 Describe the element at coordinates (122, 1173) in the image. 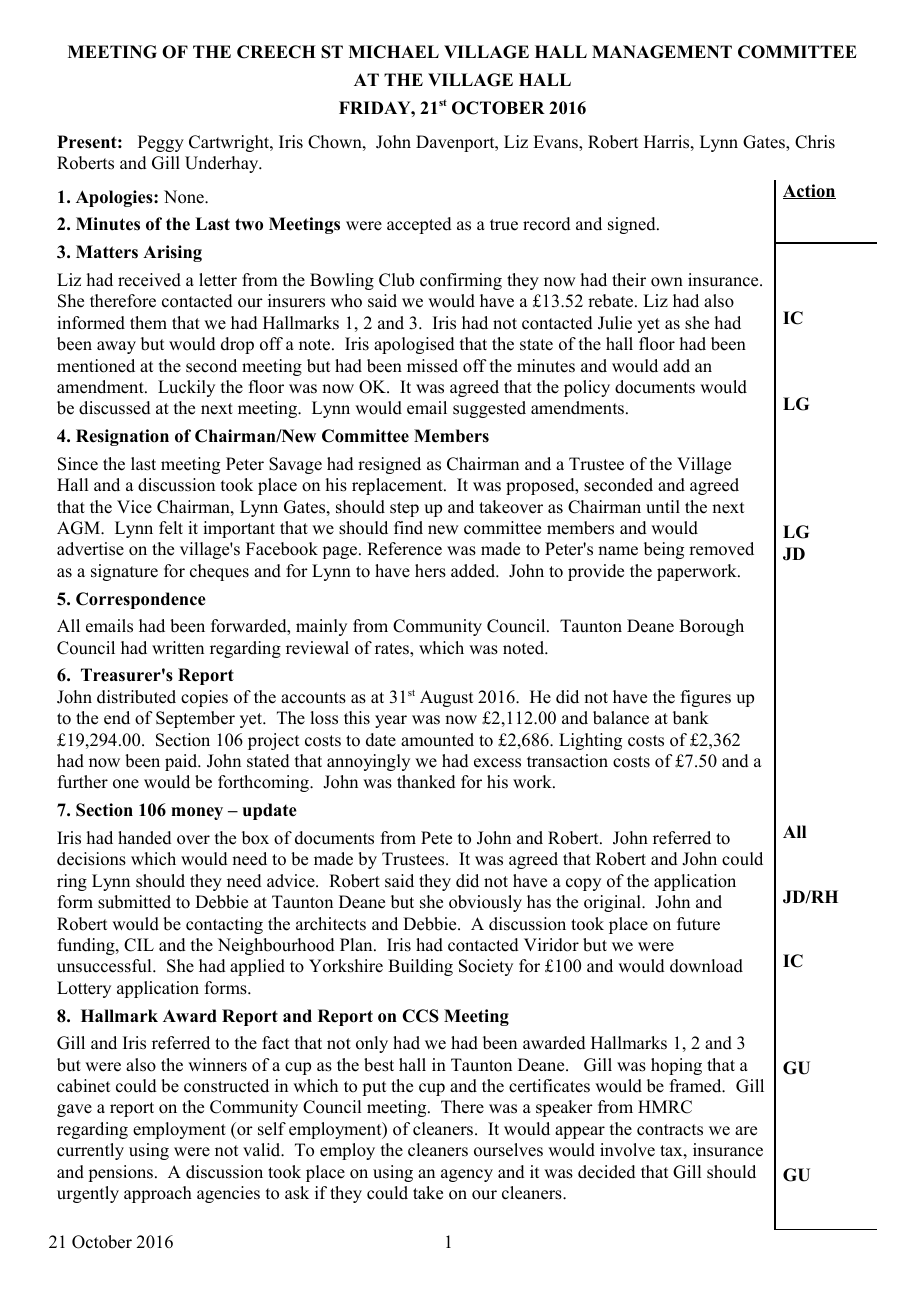

I see `pensions` at that location.
